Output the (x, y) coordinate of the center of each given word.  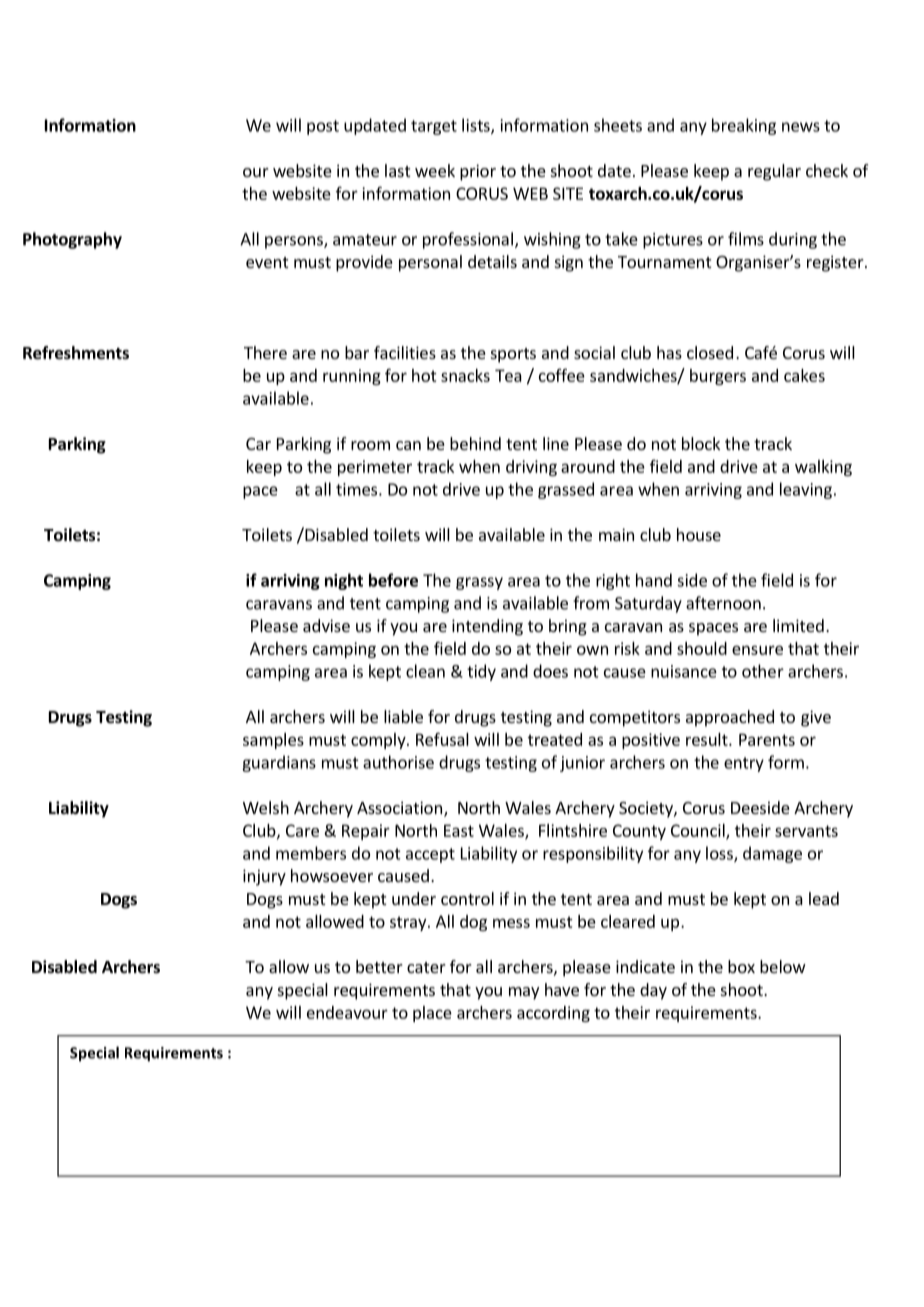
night (344, 581)
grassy (479, 583)
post (323, 127)
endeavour (347, 1012)
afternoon (723, 603)
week (435, 170)
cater (426, 967)
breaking (744, 126)
